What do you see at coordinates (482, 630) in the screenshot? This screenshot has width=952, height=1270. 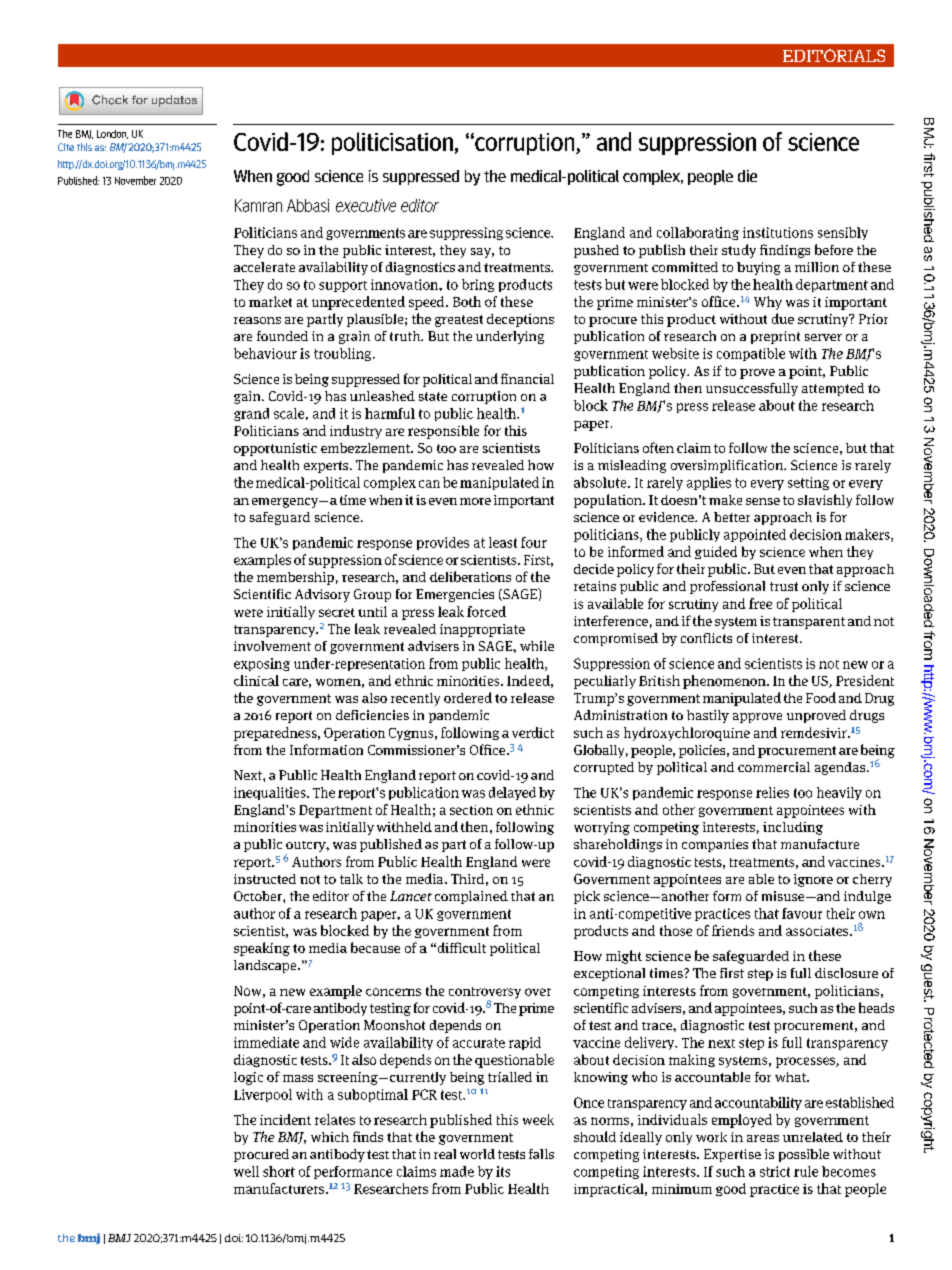 I see `inappropriate` at bounding box center [482, 630].
